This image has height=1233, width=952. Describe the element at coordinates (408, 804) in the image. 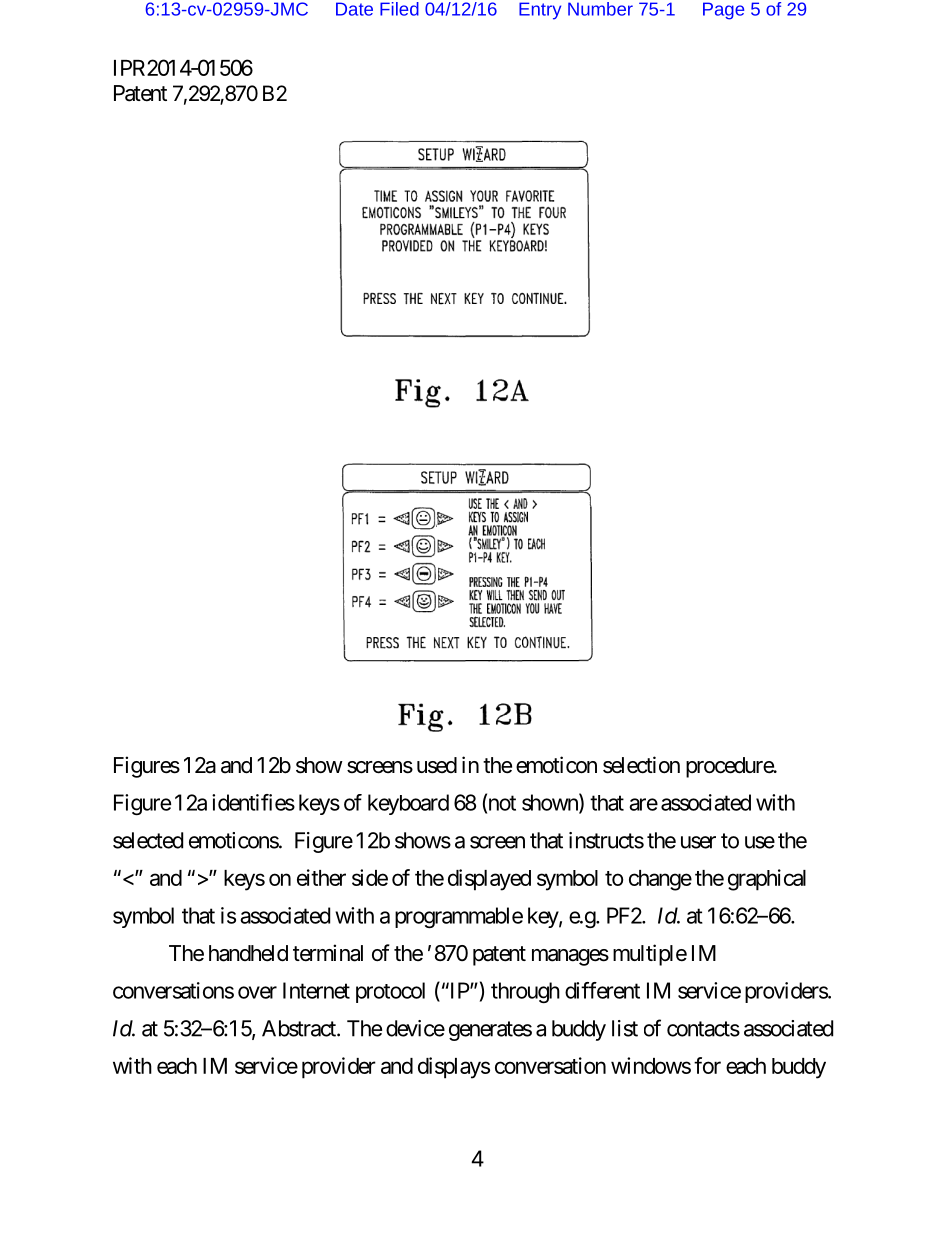

I see `keyboard` at that location.
